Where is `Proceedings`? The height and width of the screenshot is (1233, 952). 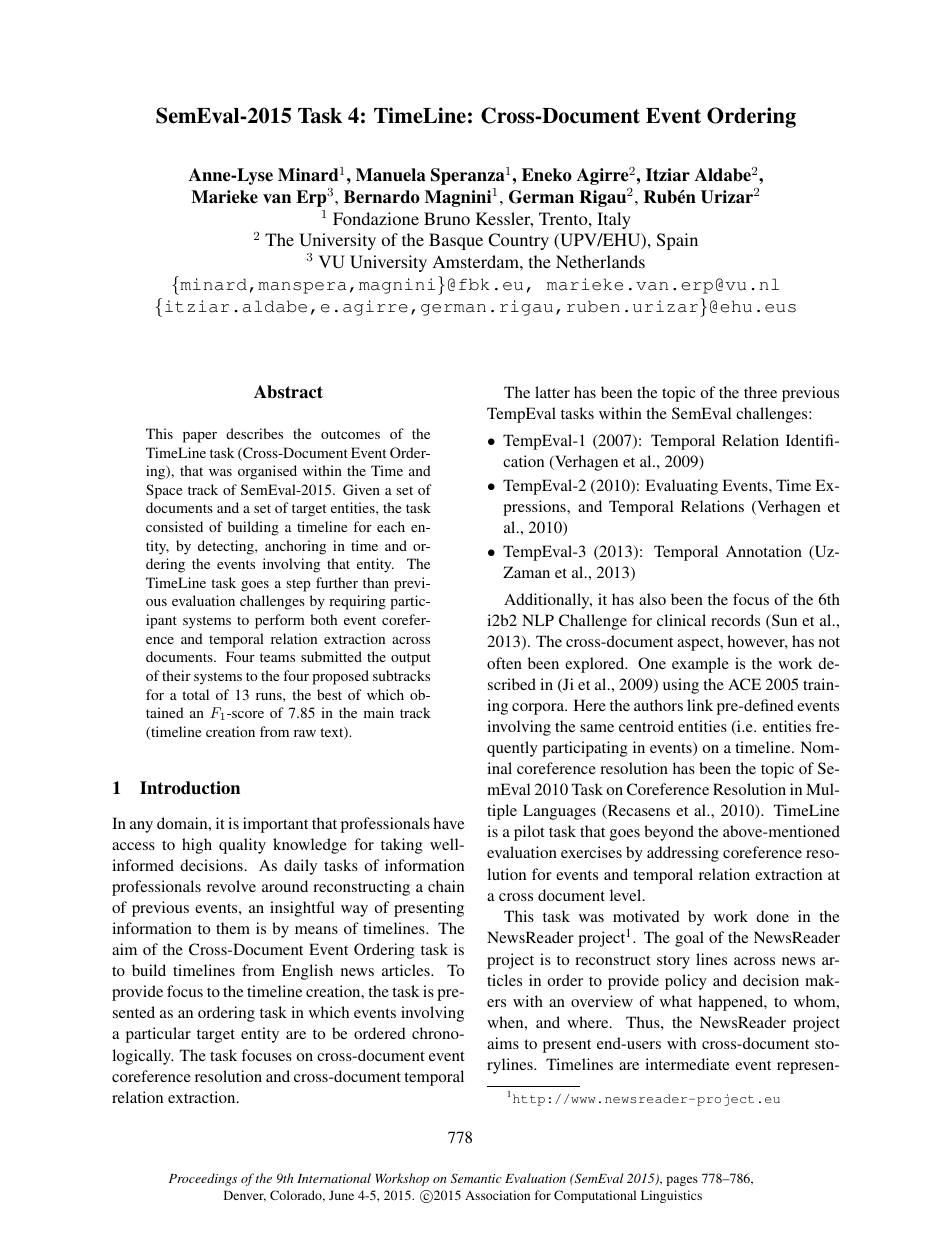
Proceedings is located at coordinates (203, 1179).
